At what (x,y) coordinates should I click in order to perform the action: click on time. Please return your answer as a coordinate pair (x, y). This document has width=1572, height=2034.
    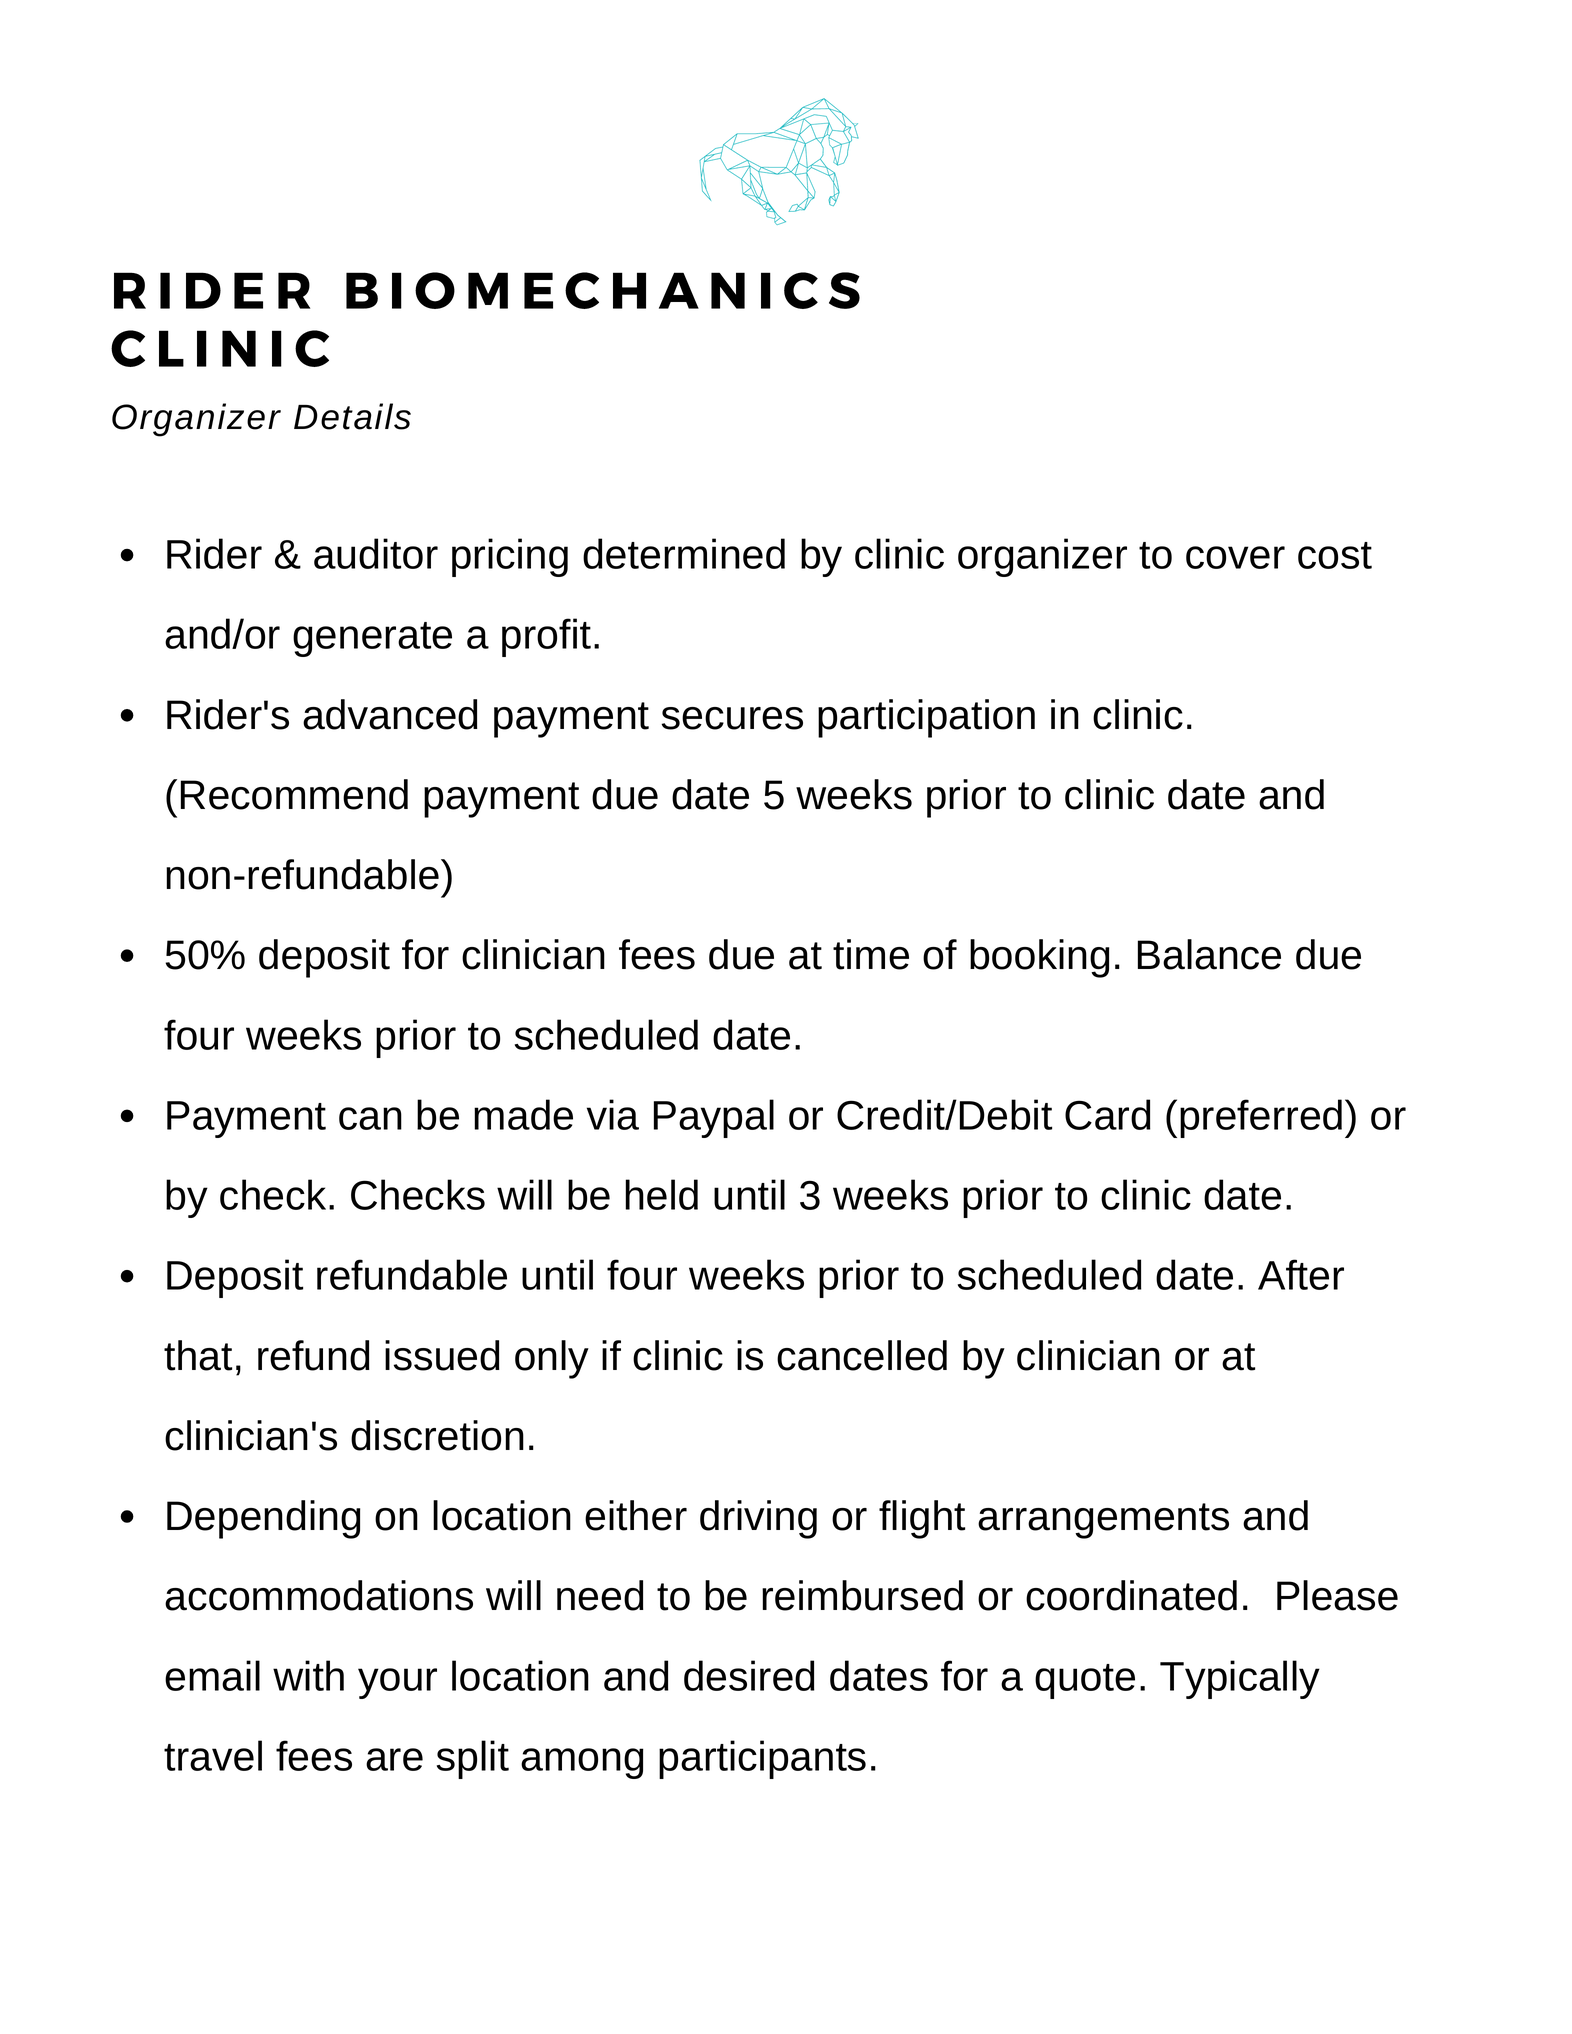
    Looking at the image, I should click on (871, 954).
